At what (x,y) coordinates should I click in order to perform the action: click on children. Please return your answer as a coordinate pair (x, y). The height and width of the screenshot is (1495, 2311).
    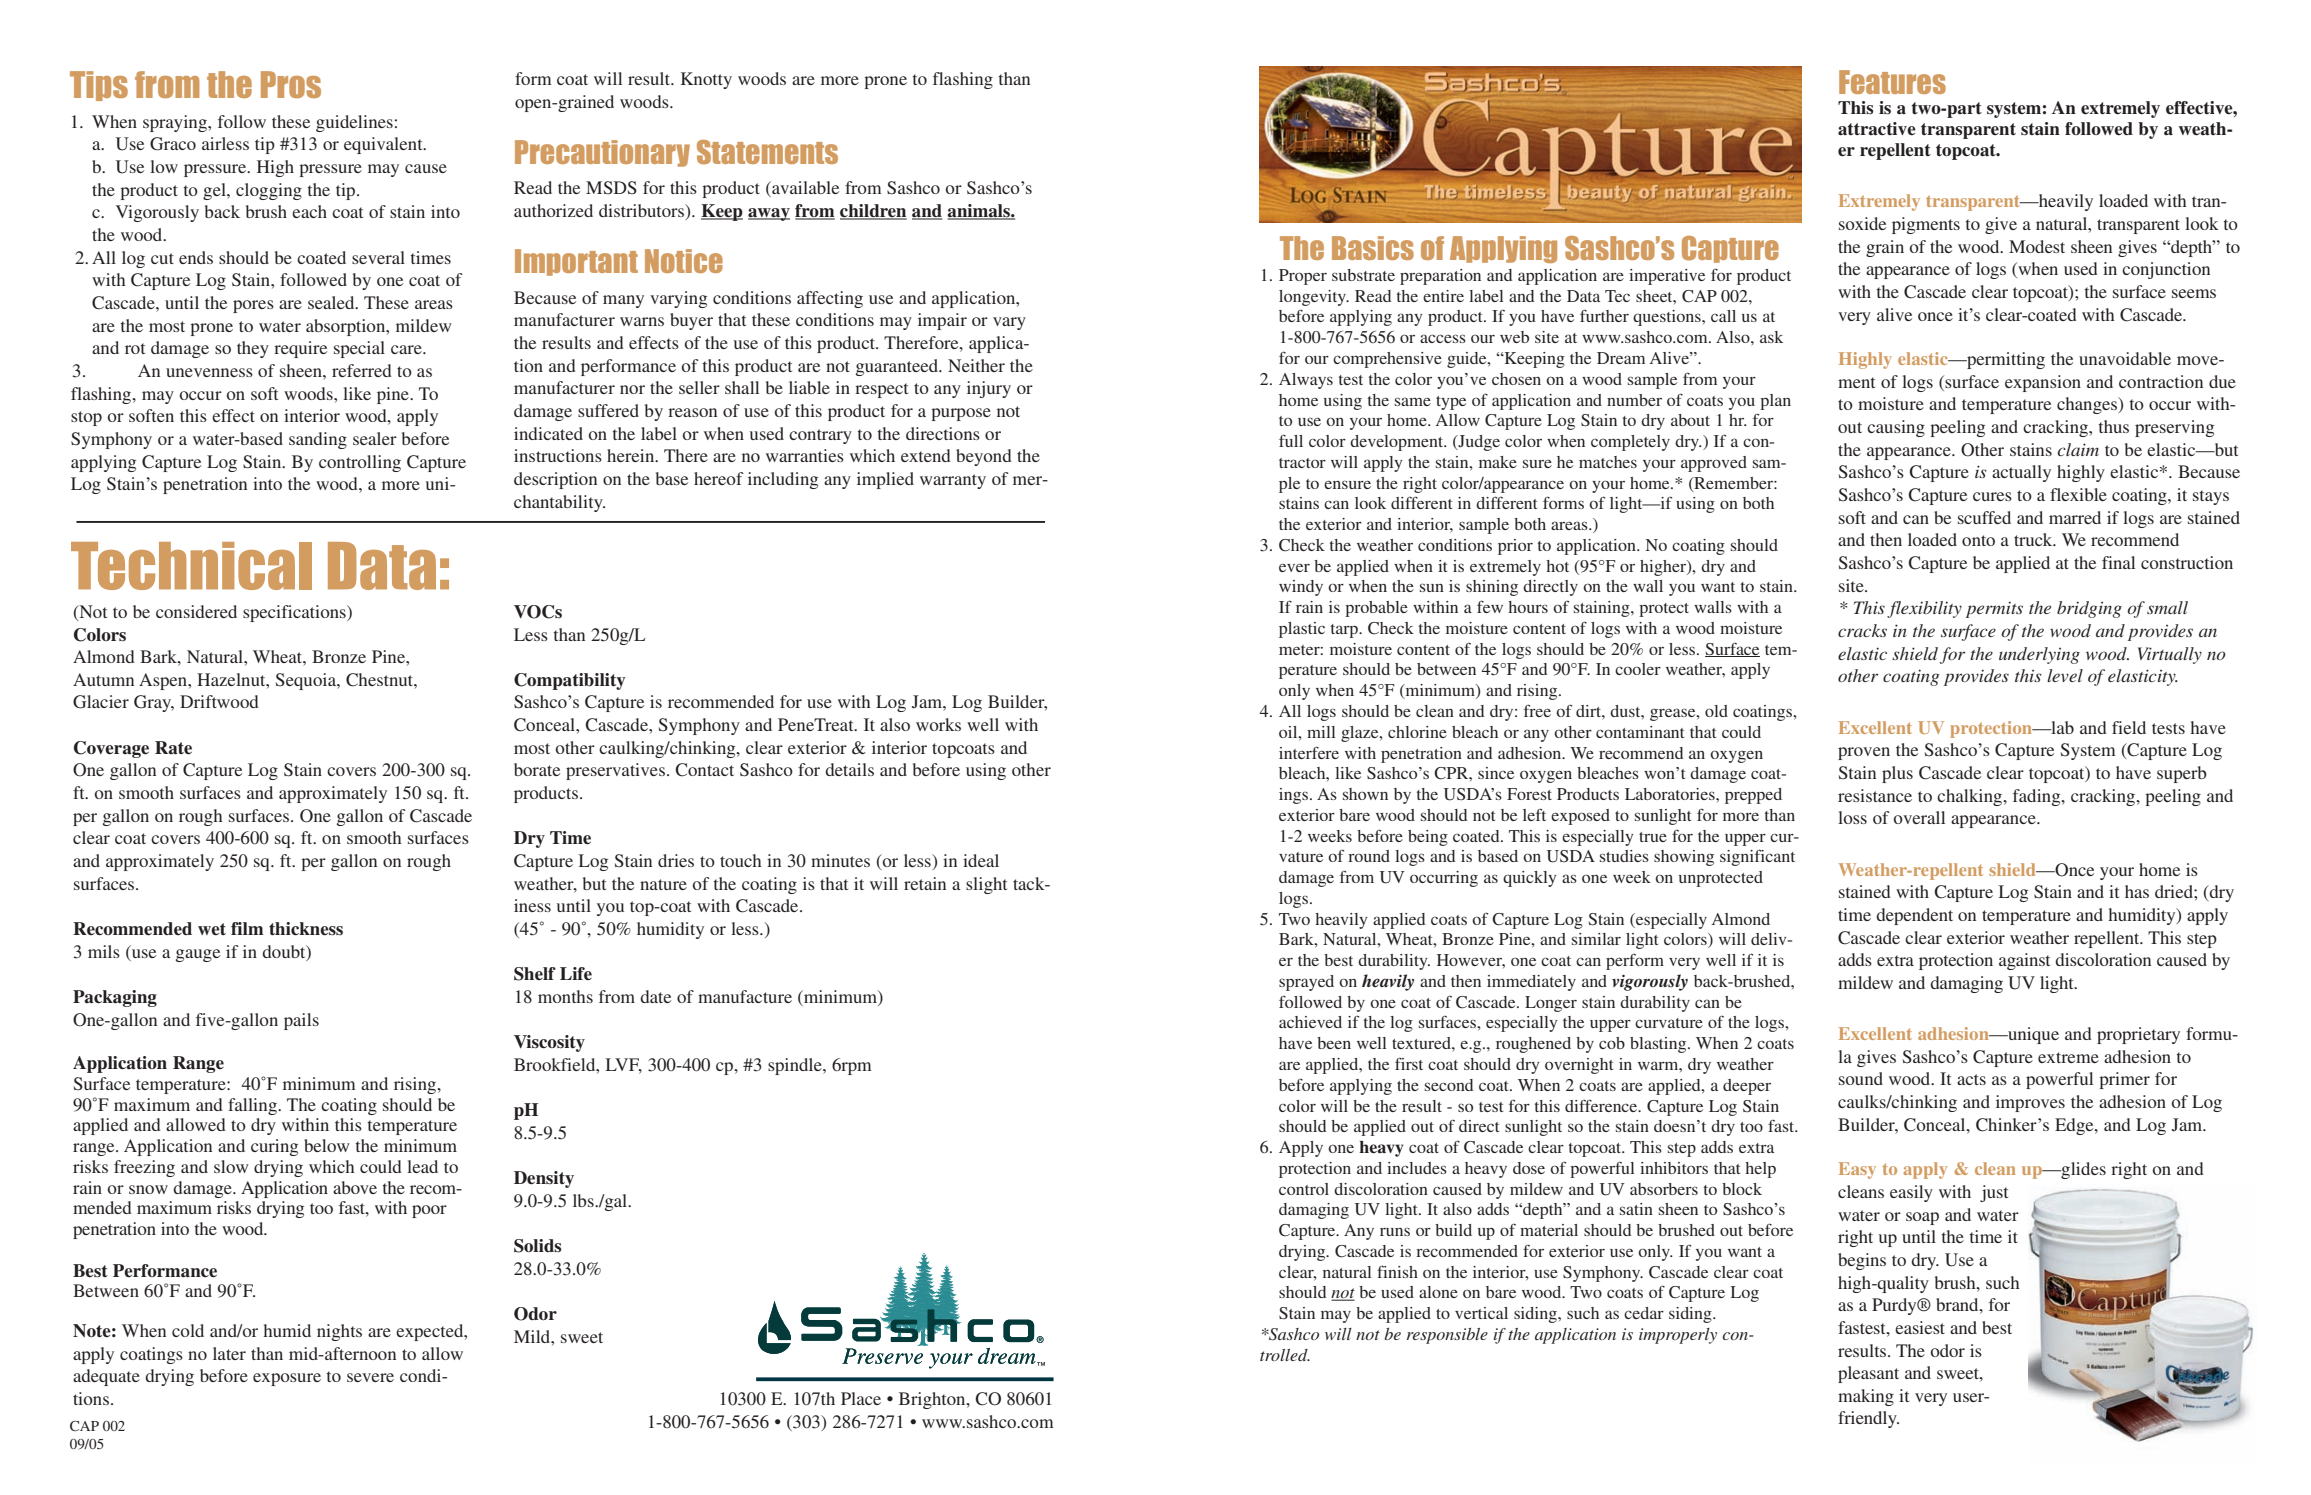
    Looking at the image, I should click on (873, 212).
